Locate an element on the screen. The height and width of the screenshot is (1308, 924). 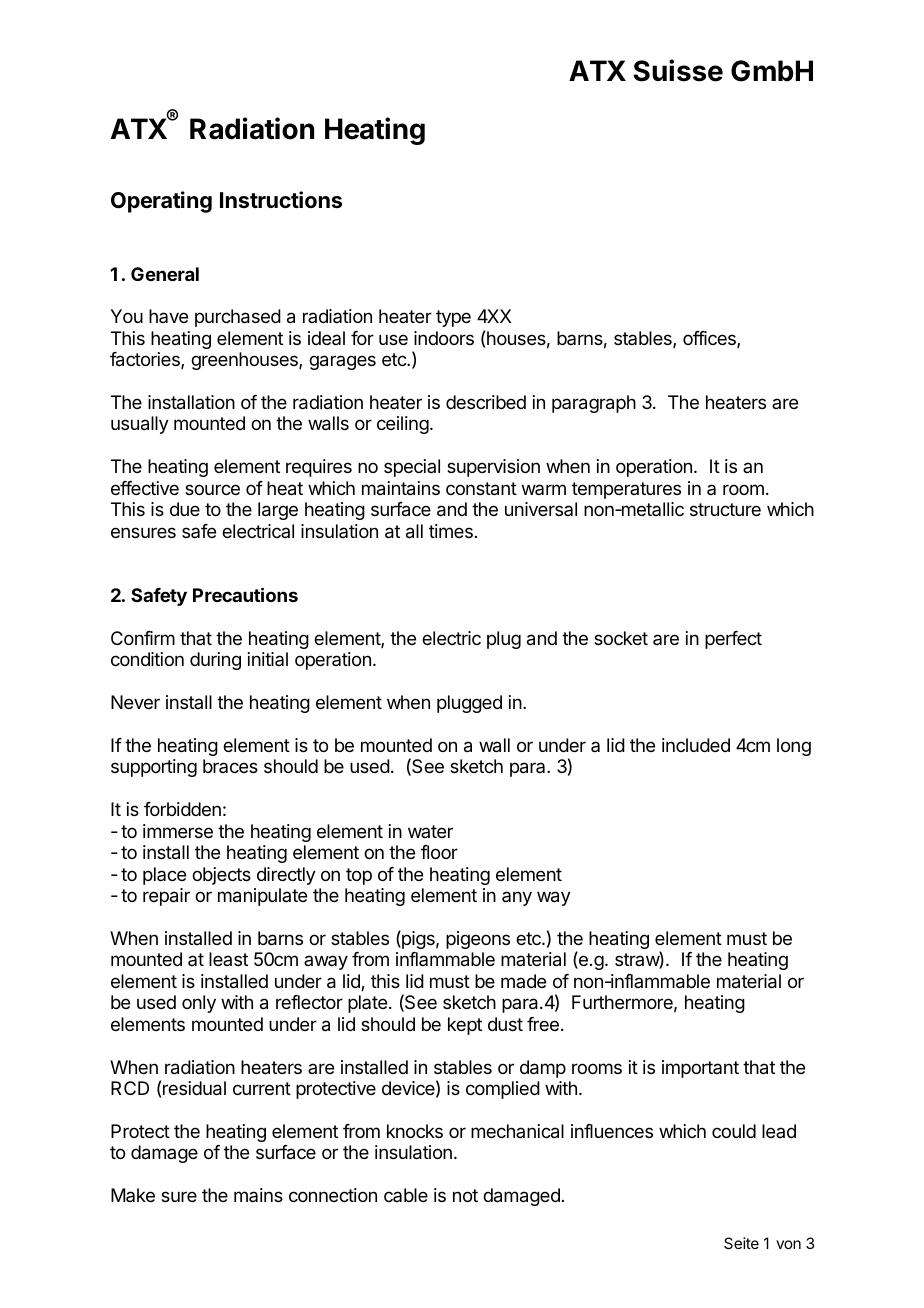
Suisse is located at coordinates (678, 70).
